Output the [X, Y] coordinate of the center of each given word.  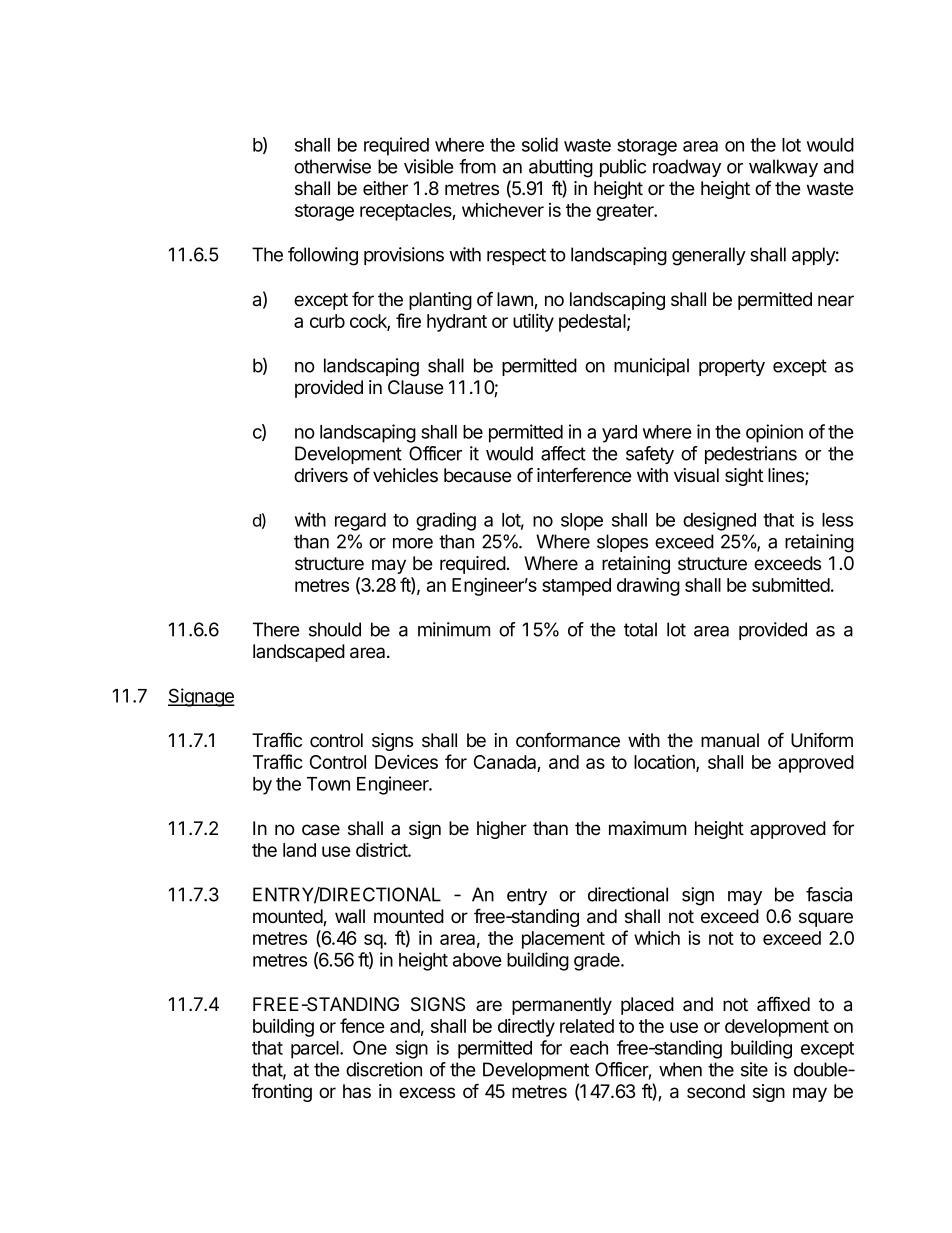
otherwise [332, 166]
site [754, 1069]
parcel [316, 1050]
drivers [321, 475]
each [589, 1048]
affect [563, 453]
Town [328, 784]
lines [787, 476]
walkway [783, 168]
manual [730, 740]
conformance [568, 740]
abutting [561, 168]
